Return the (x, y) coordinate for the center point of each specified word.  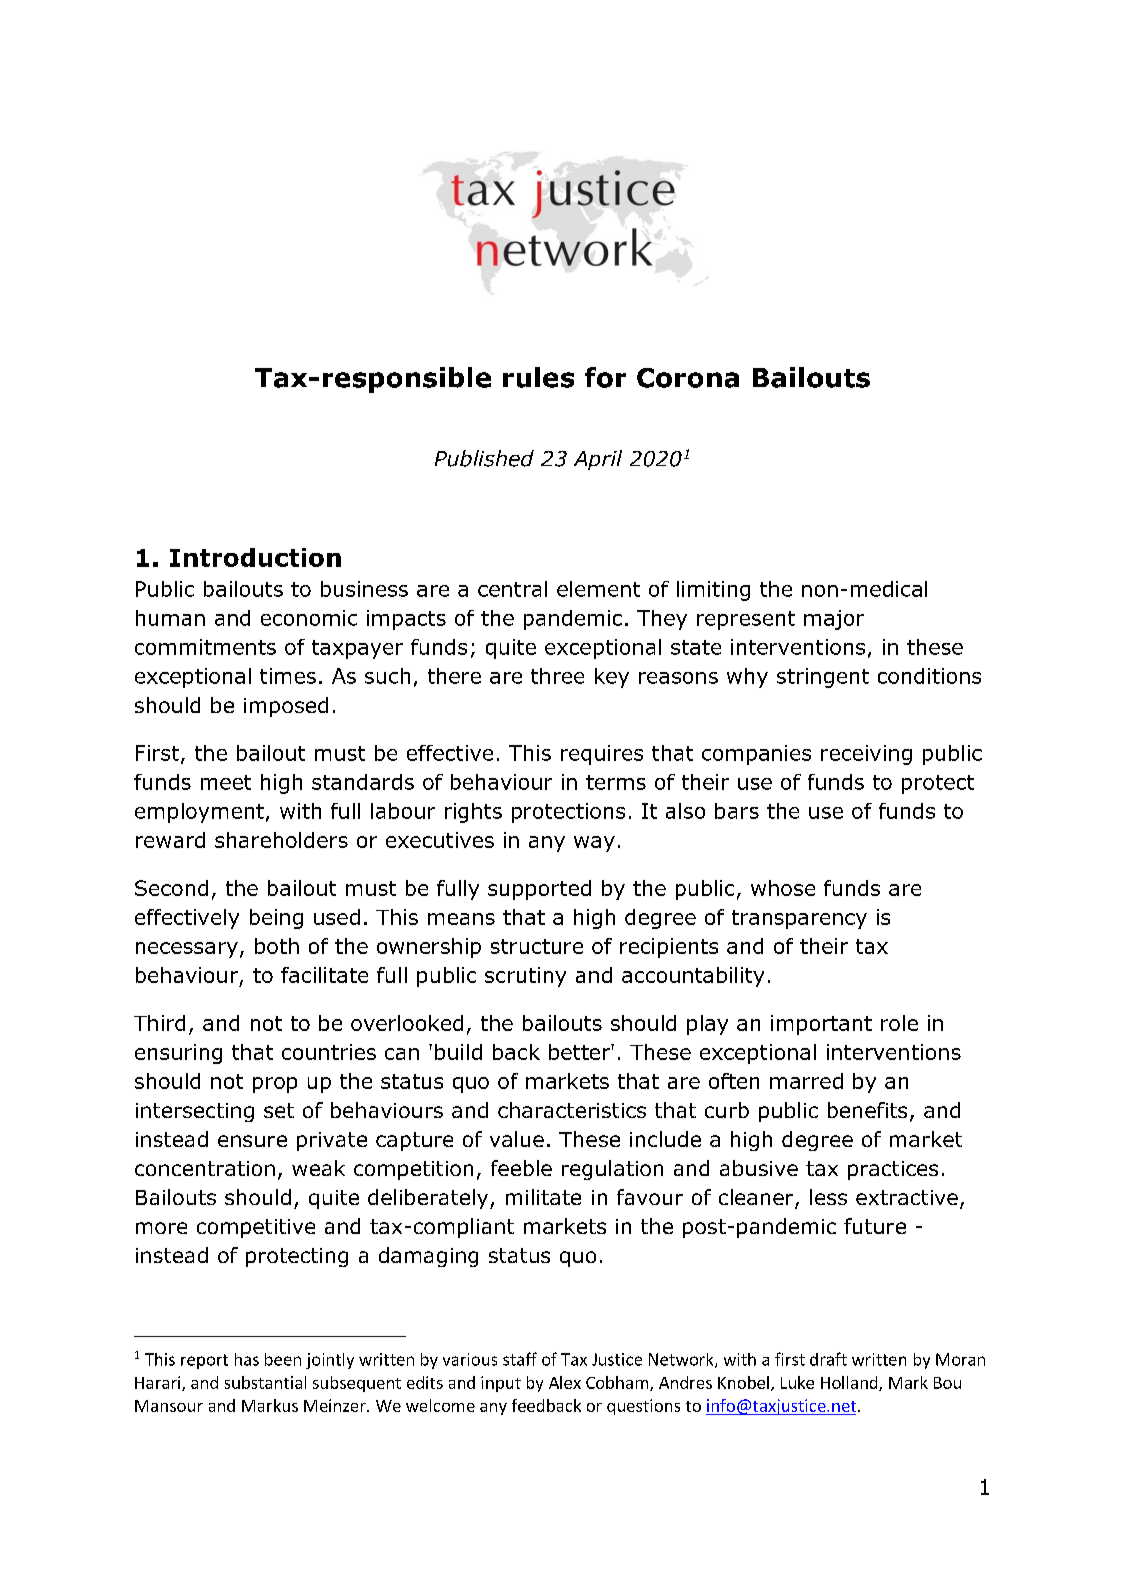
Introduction (255, 557)
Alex (565, 1382)
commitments (205, 647)
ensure (252, 1141)
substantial (265, 1382)
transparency (799, 919)
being (276, 919)
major (834, 620)
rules (538, 377)
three (557, 676)
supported (539, 890)
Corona (688, 378)
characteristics (572, 1110)
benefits (867, 1110)
